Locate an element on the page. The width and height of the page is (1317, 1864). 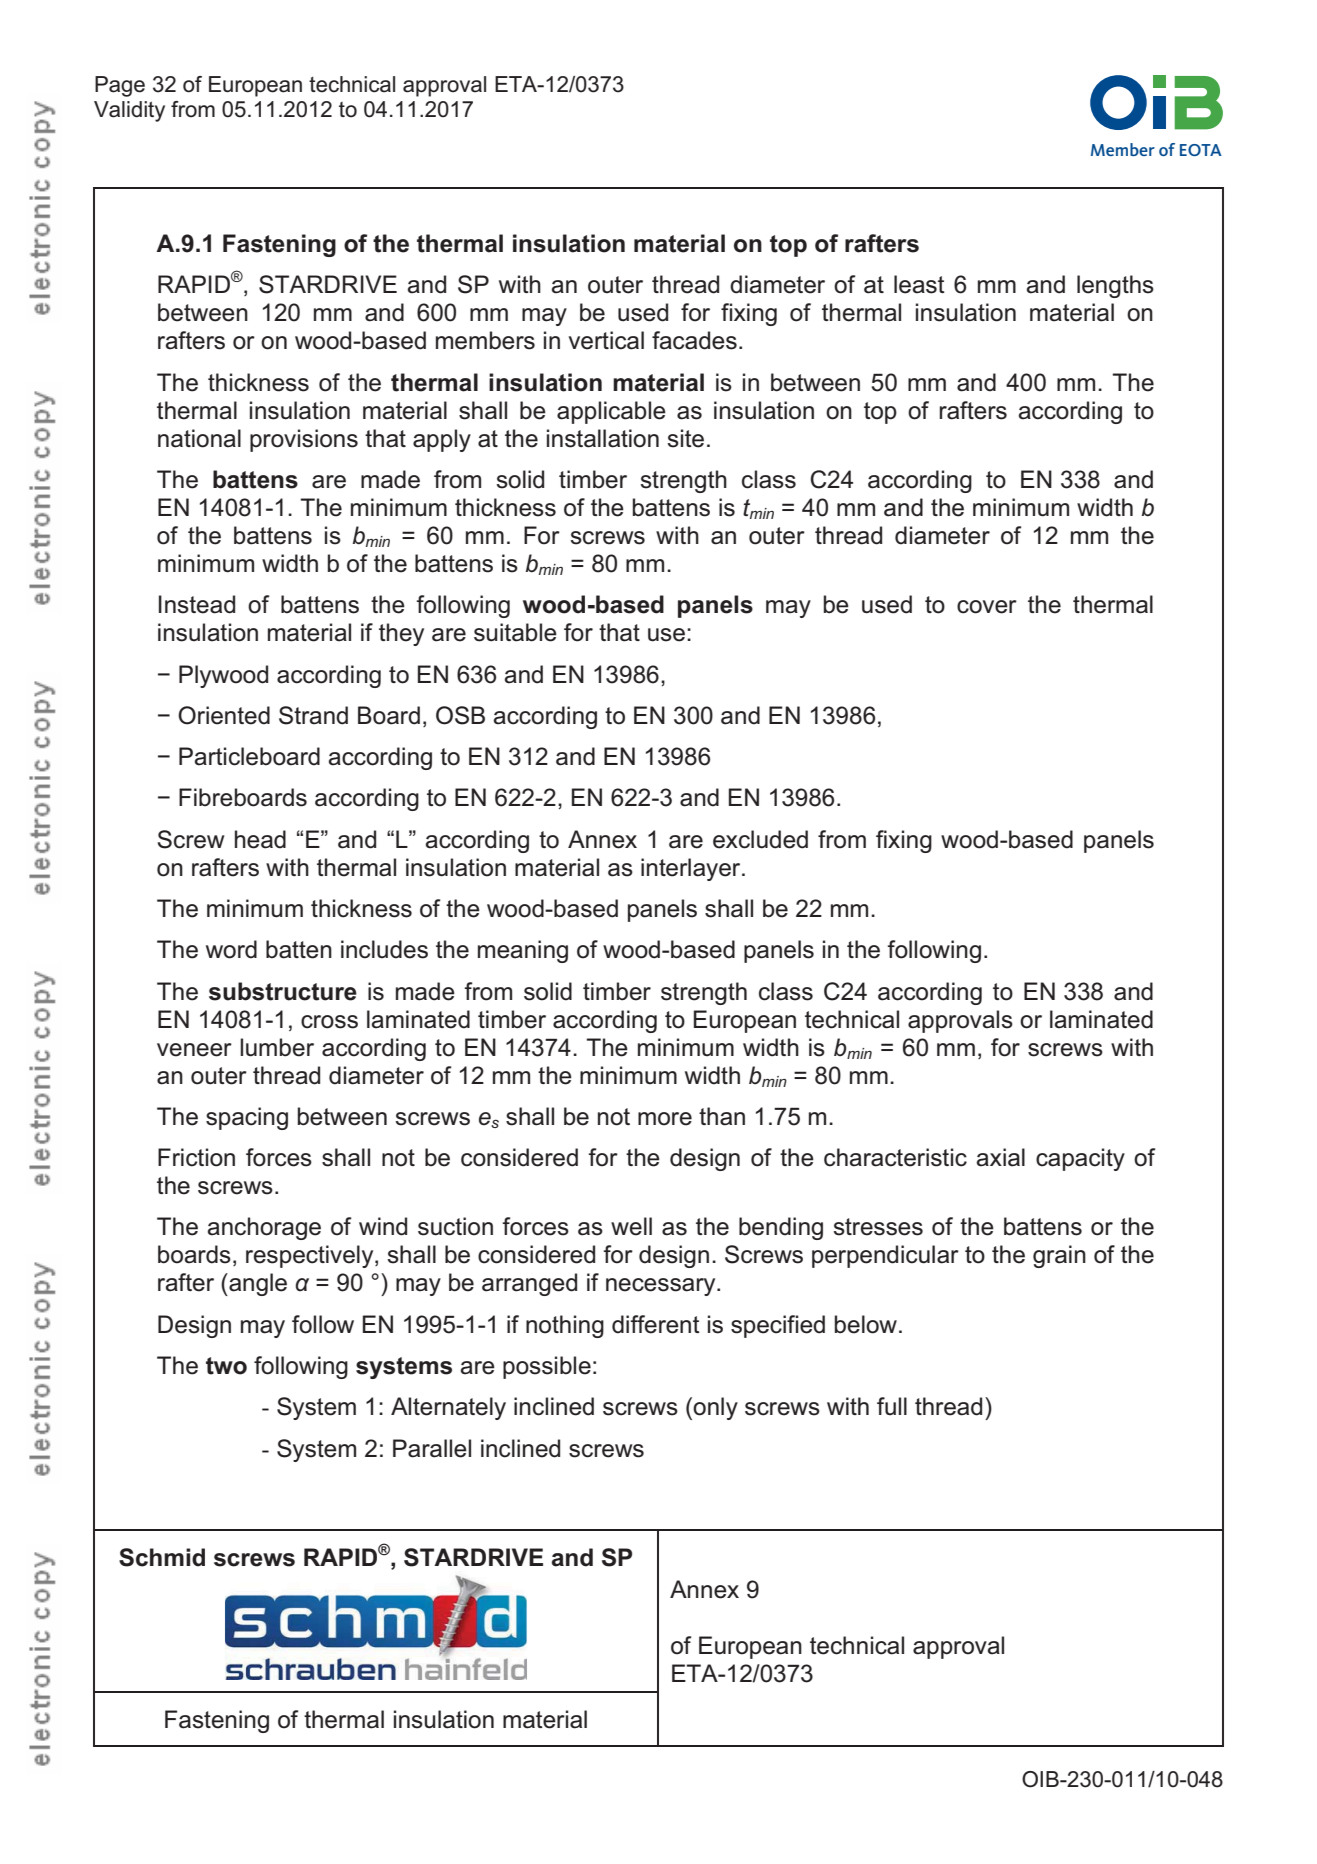
axial is located at coordinates (1001, 1157).
